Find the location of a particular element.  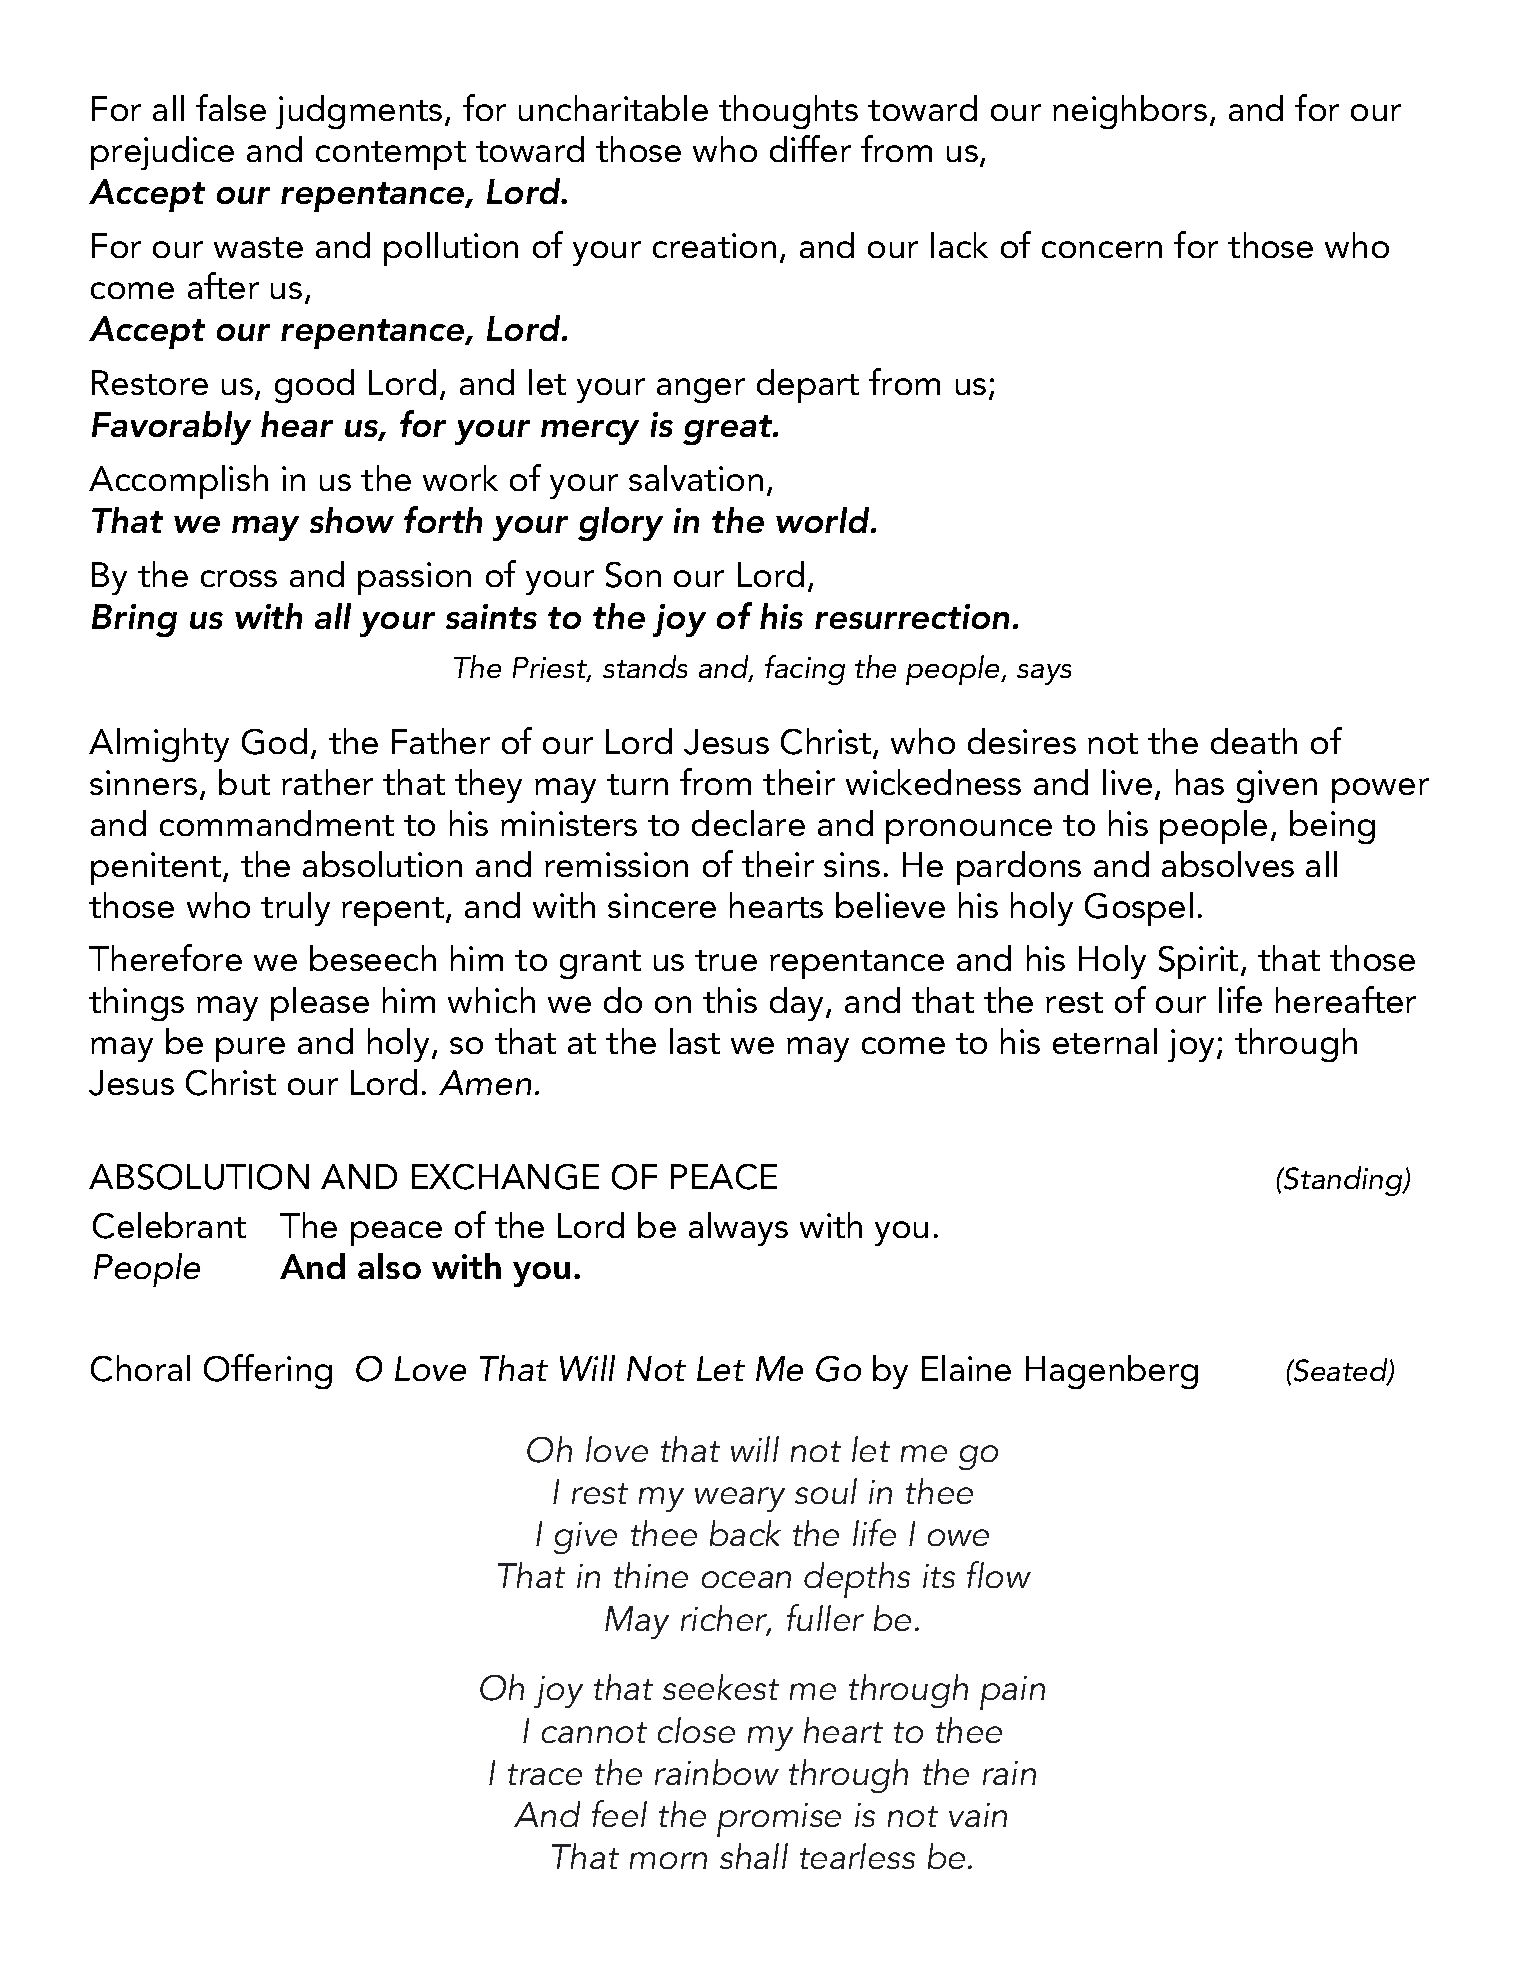

promise is located at coordinates (779, 1820).
